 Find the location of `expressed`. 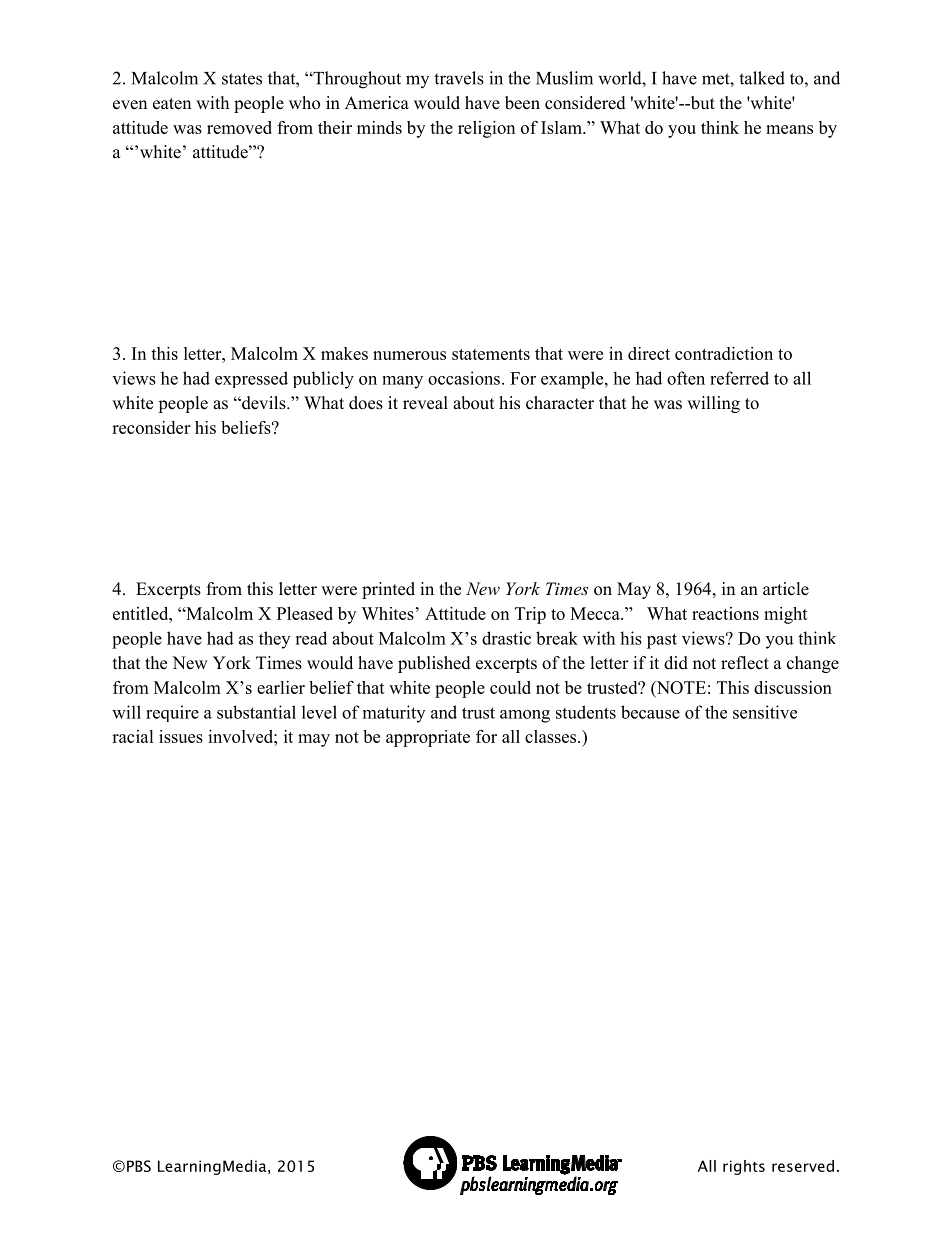

expressed is located at coordinates (251, 379).
